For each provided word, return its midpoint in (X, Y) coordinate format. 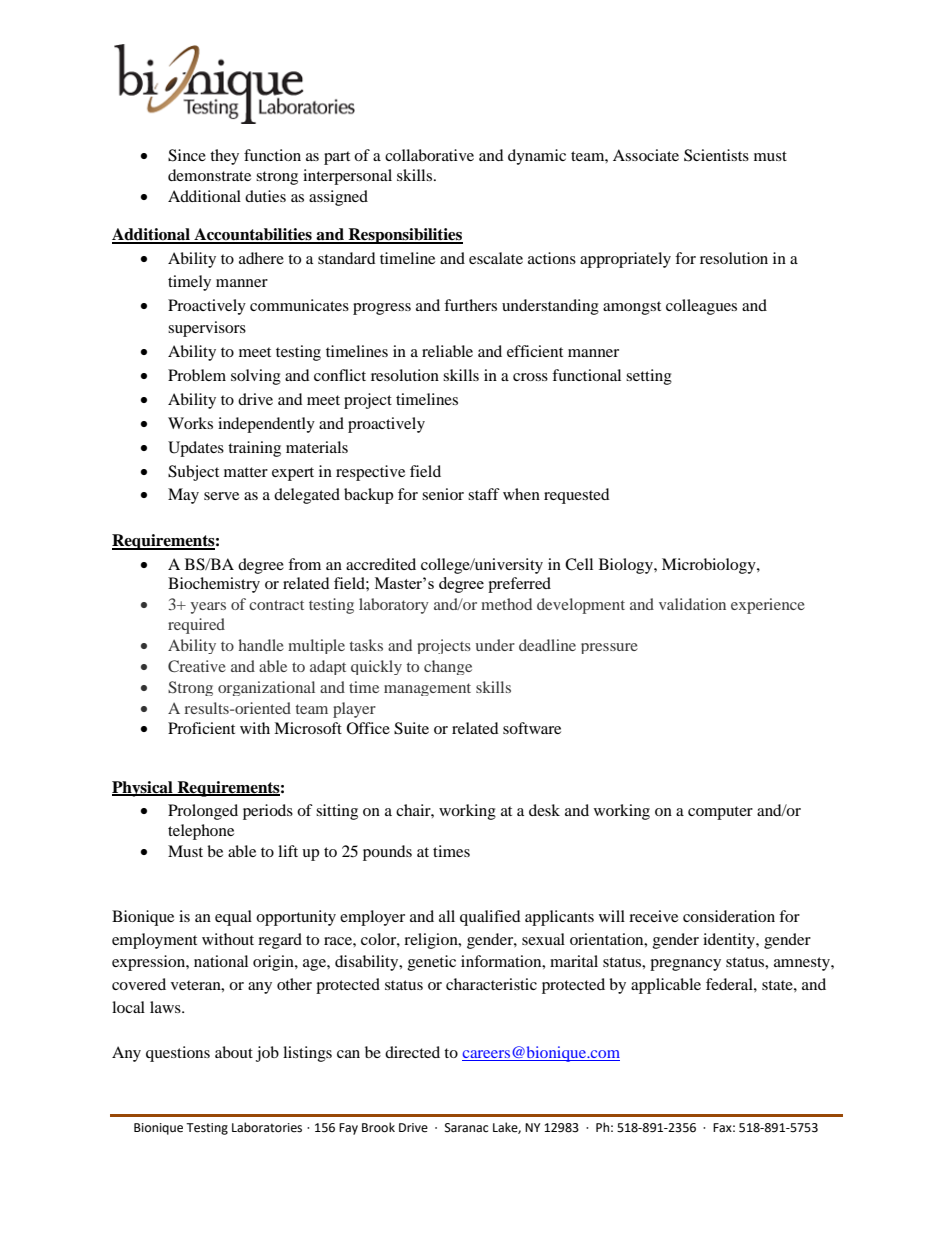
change (448, 667)
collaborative (429, 155)
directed (412, 1052)
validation (692, 604)
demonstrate (209, 175)
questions (178, 1054)
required (196, 626)
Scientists (716, 155)
